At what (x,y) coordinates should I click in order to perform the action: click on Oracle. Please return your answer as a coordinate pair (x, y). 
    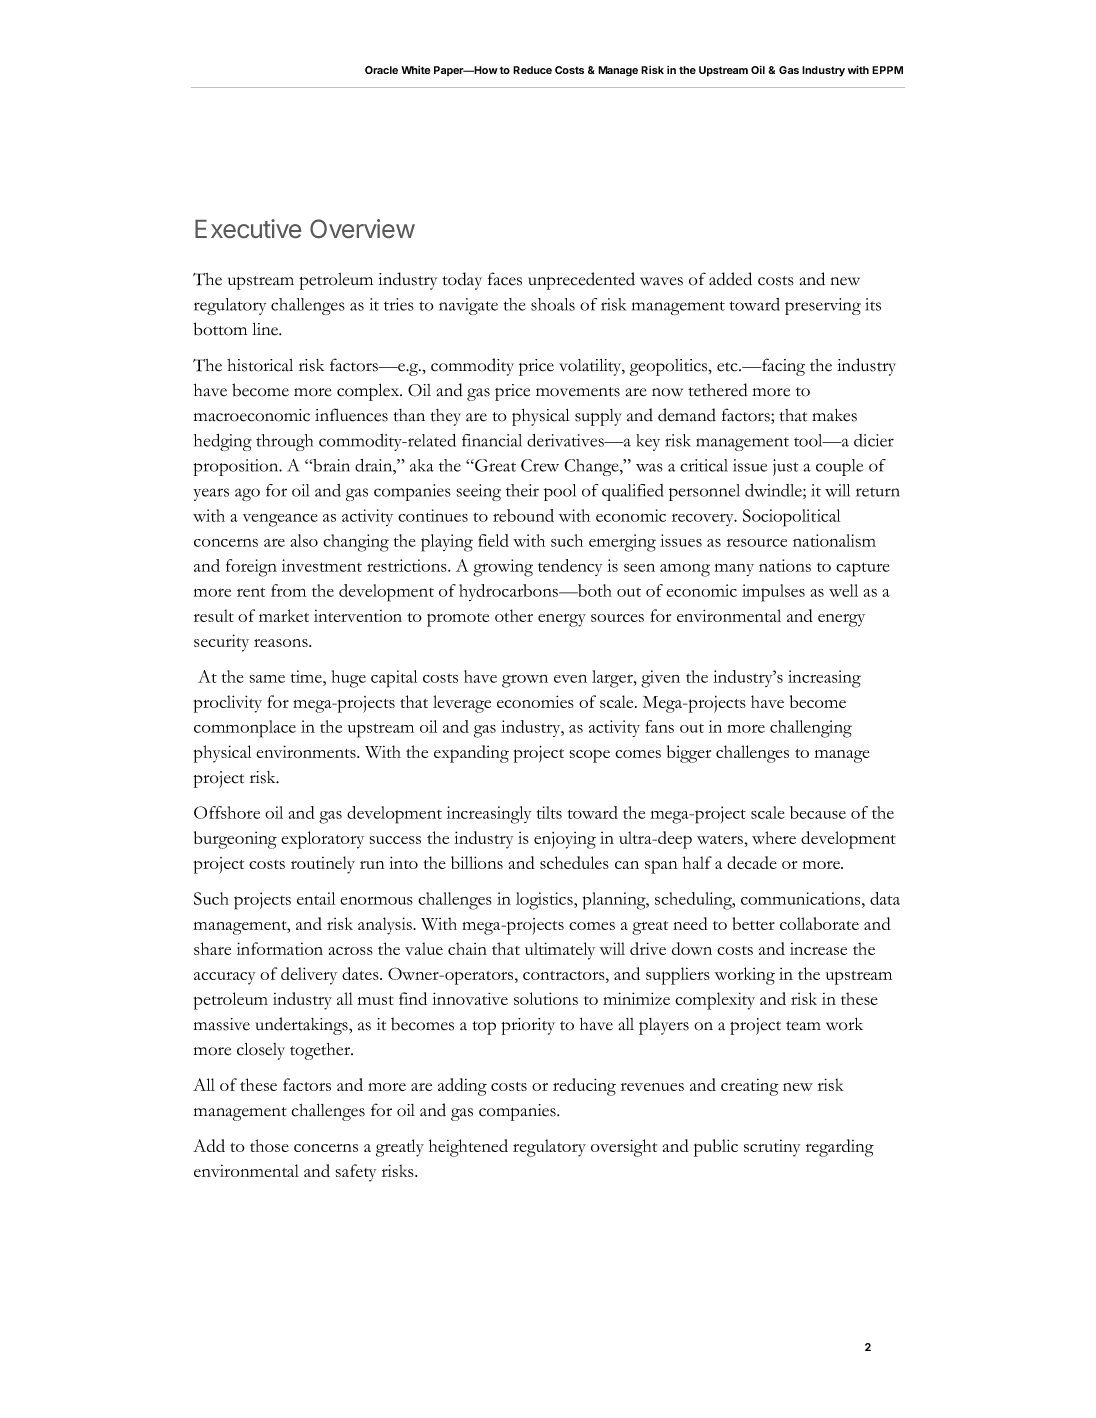
    Looking at the image, I should click on (381, 70).
